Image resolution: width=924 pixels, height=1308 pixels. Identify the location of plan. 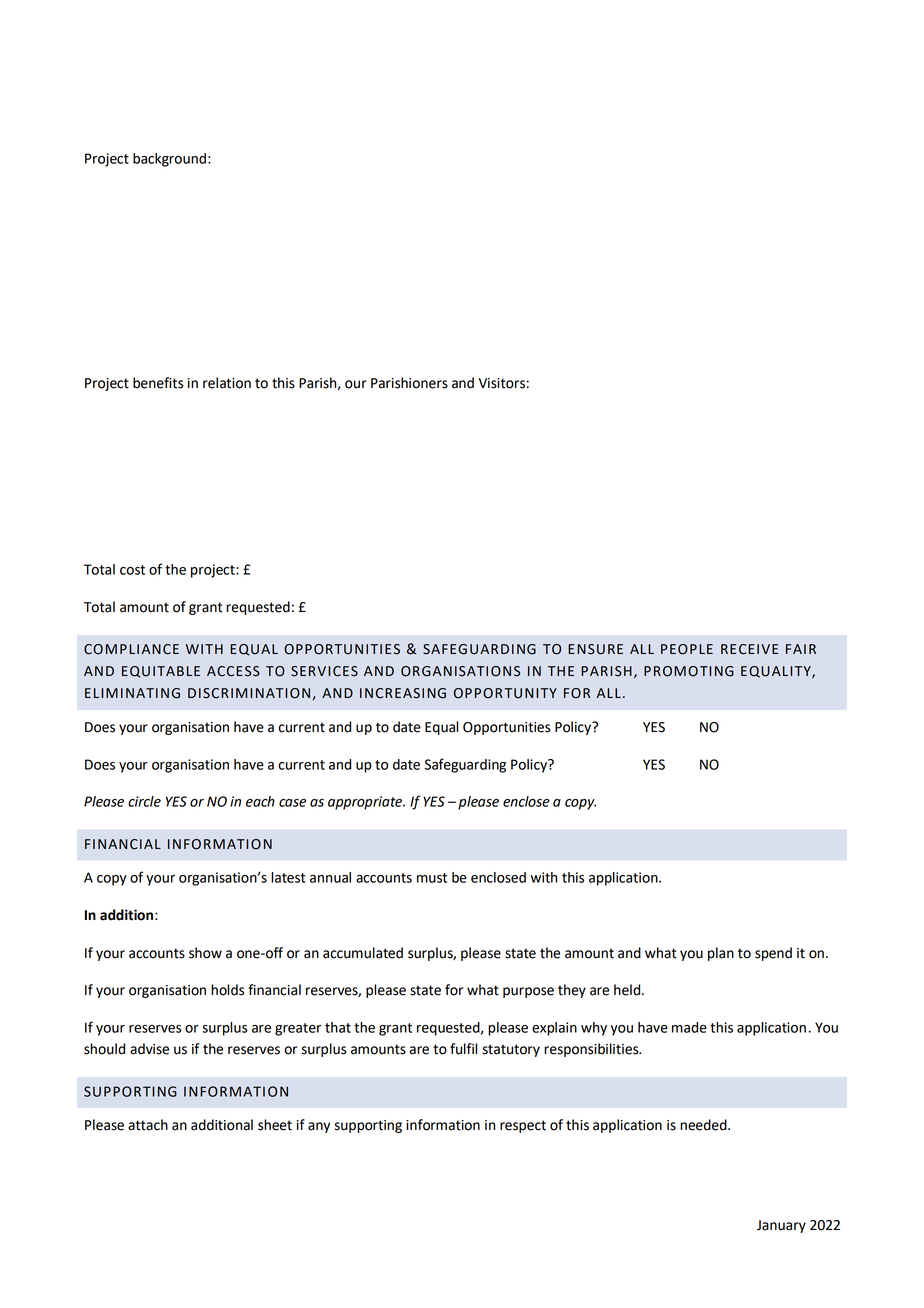
(721, 954).
